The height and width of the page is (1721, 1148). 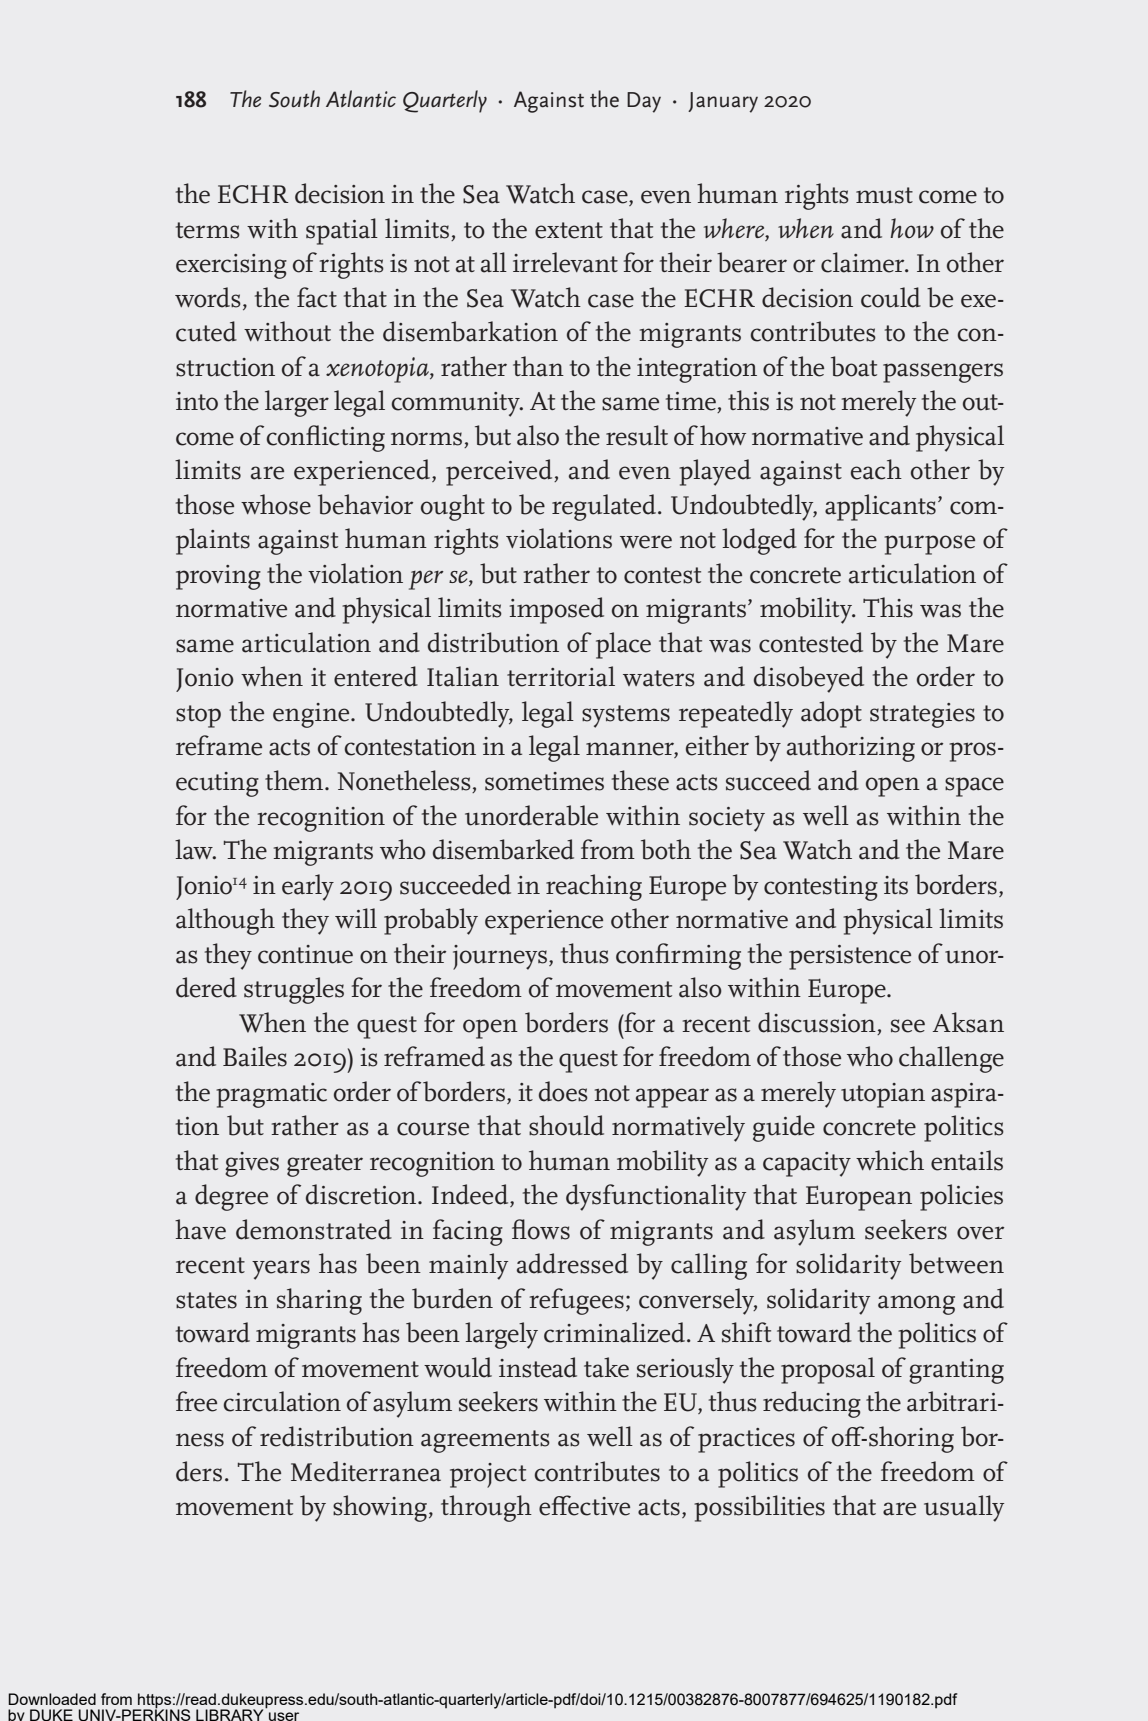 I want to click on extent, so click(x=569, y=230).
